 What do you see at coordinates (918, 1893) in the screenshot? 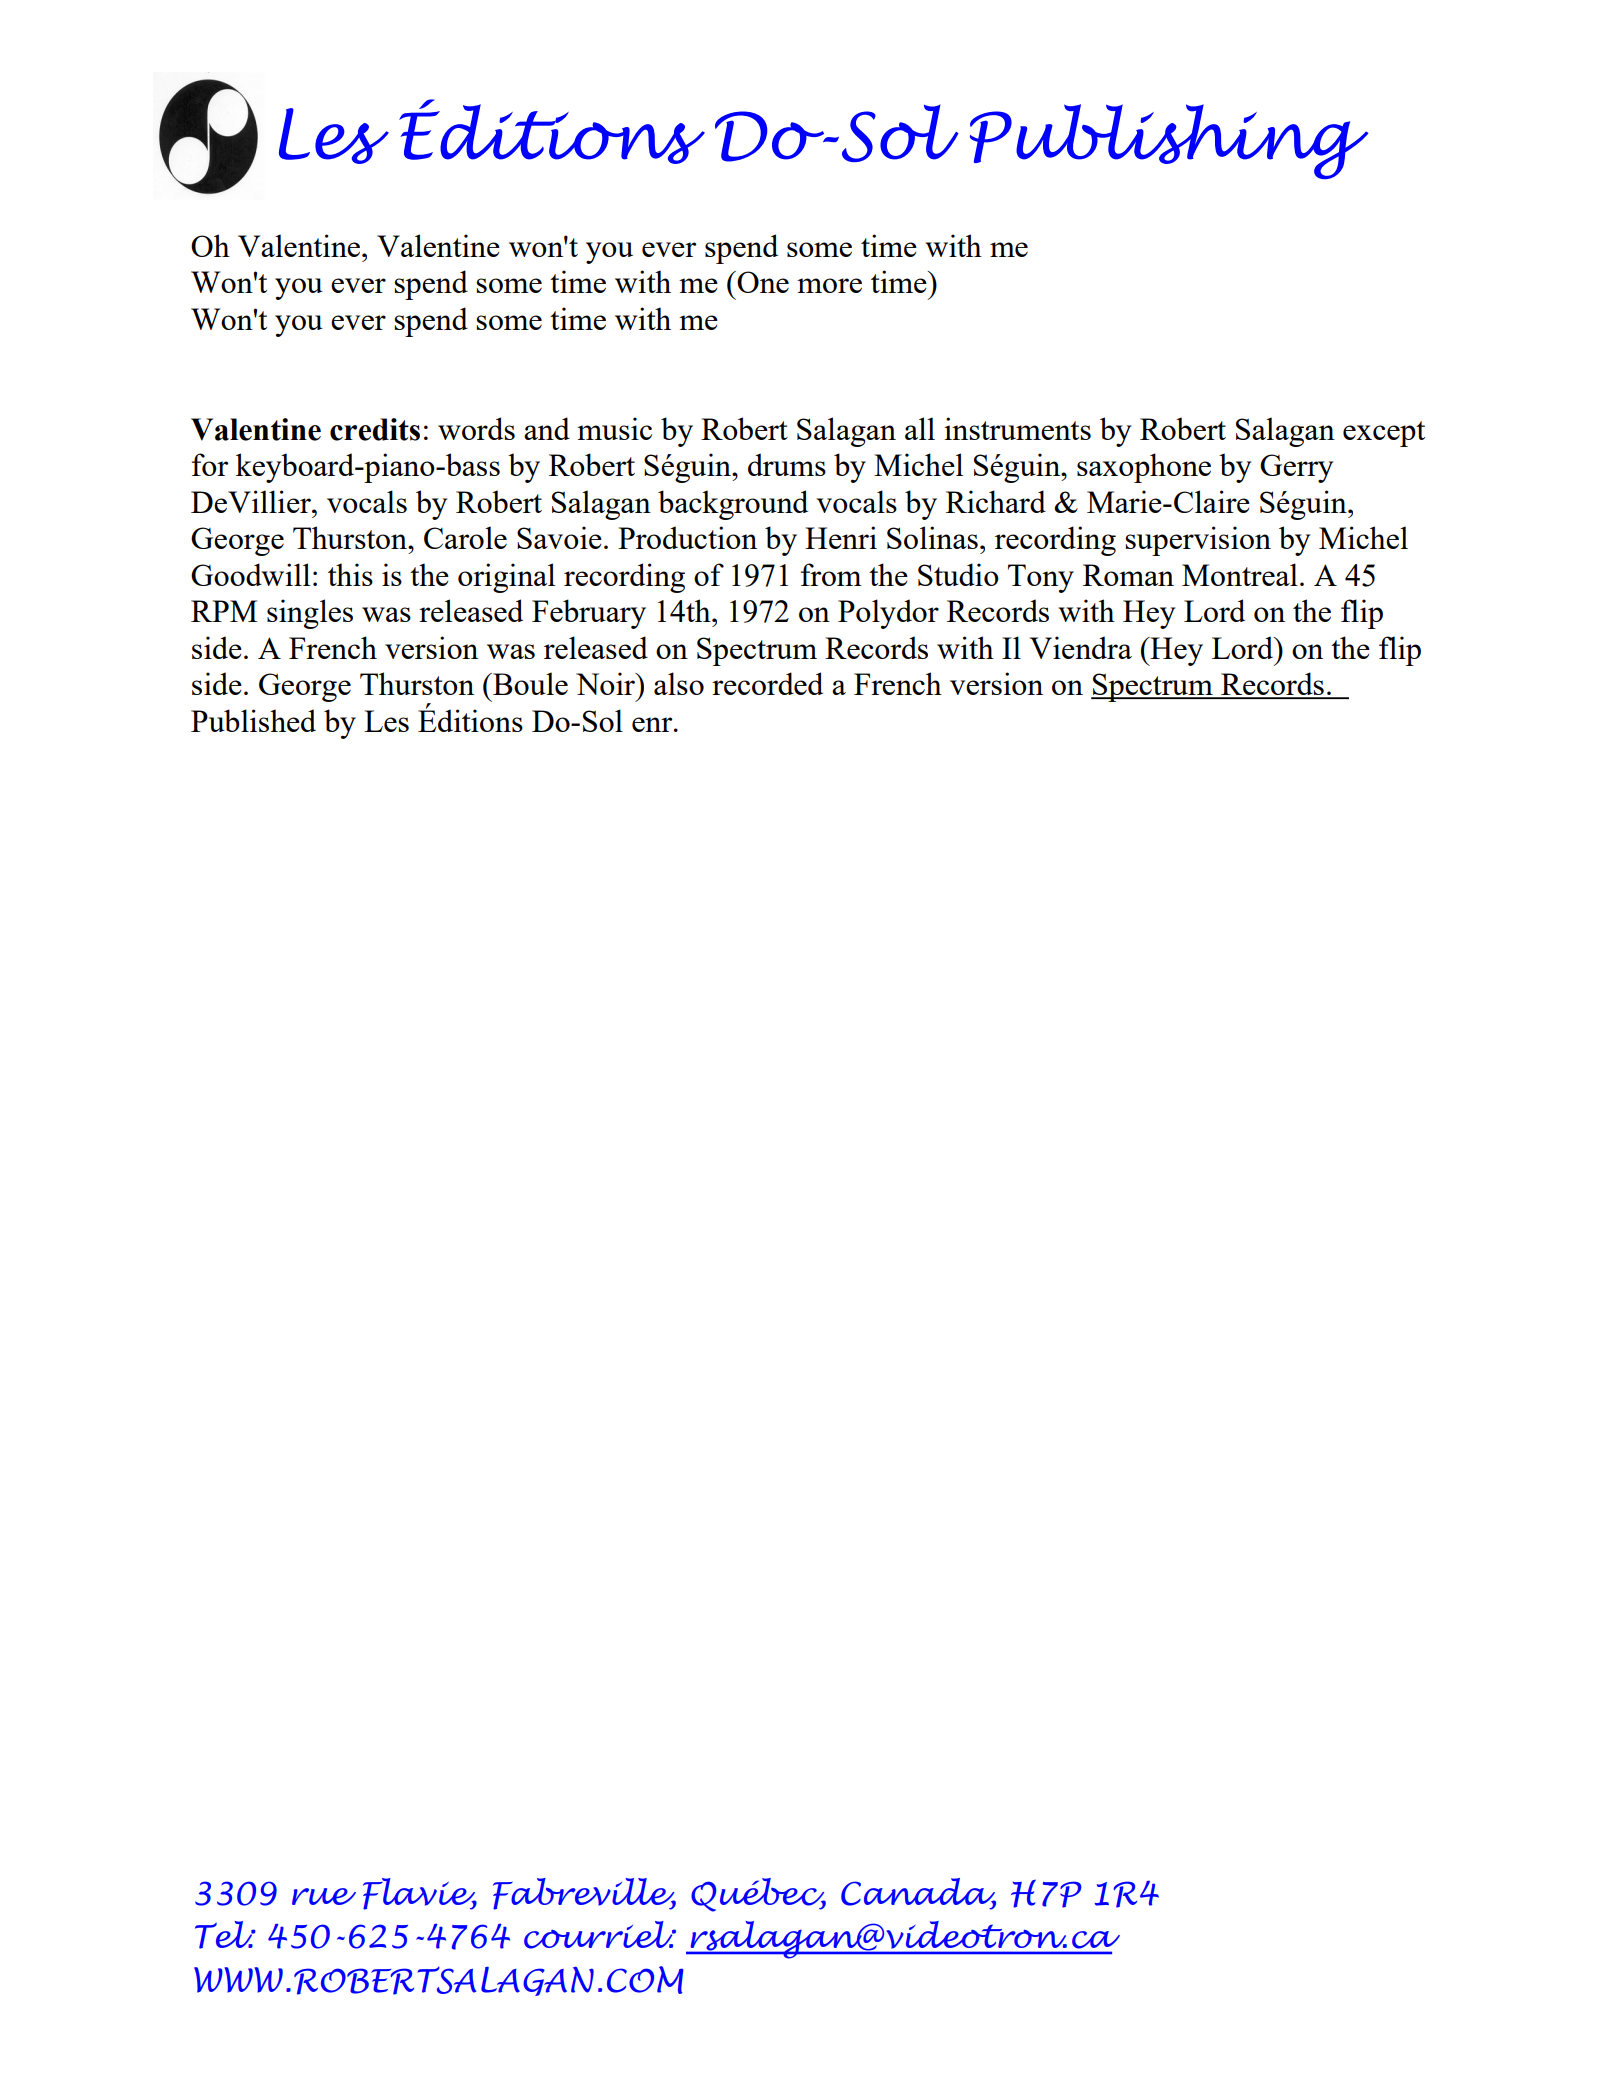
I see `Canada` at bounding box center [918, 1893].
